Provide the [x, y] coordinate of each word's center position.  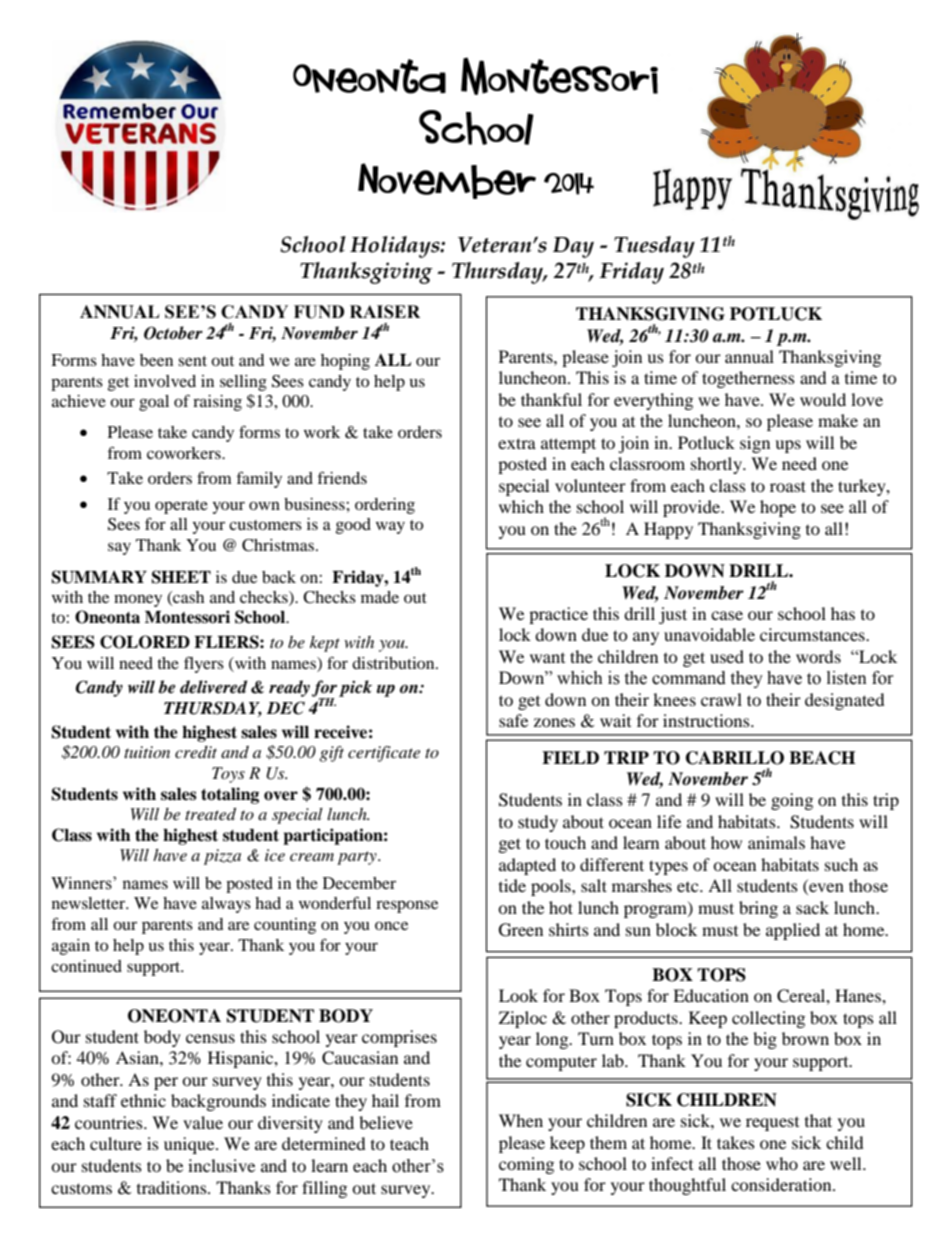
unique [190, 1145]
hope [778, 508]
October [173, 333]
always [226, 905]
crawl [721, 699]
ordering [385, 506]
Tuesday [654, 247]
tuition [147, 752]
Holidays [396, 247]
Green [521, 930]
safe [513, 720]
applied [793, 931]
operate [181, 507]
